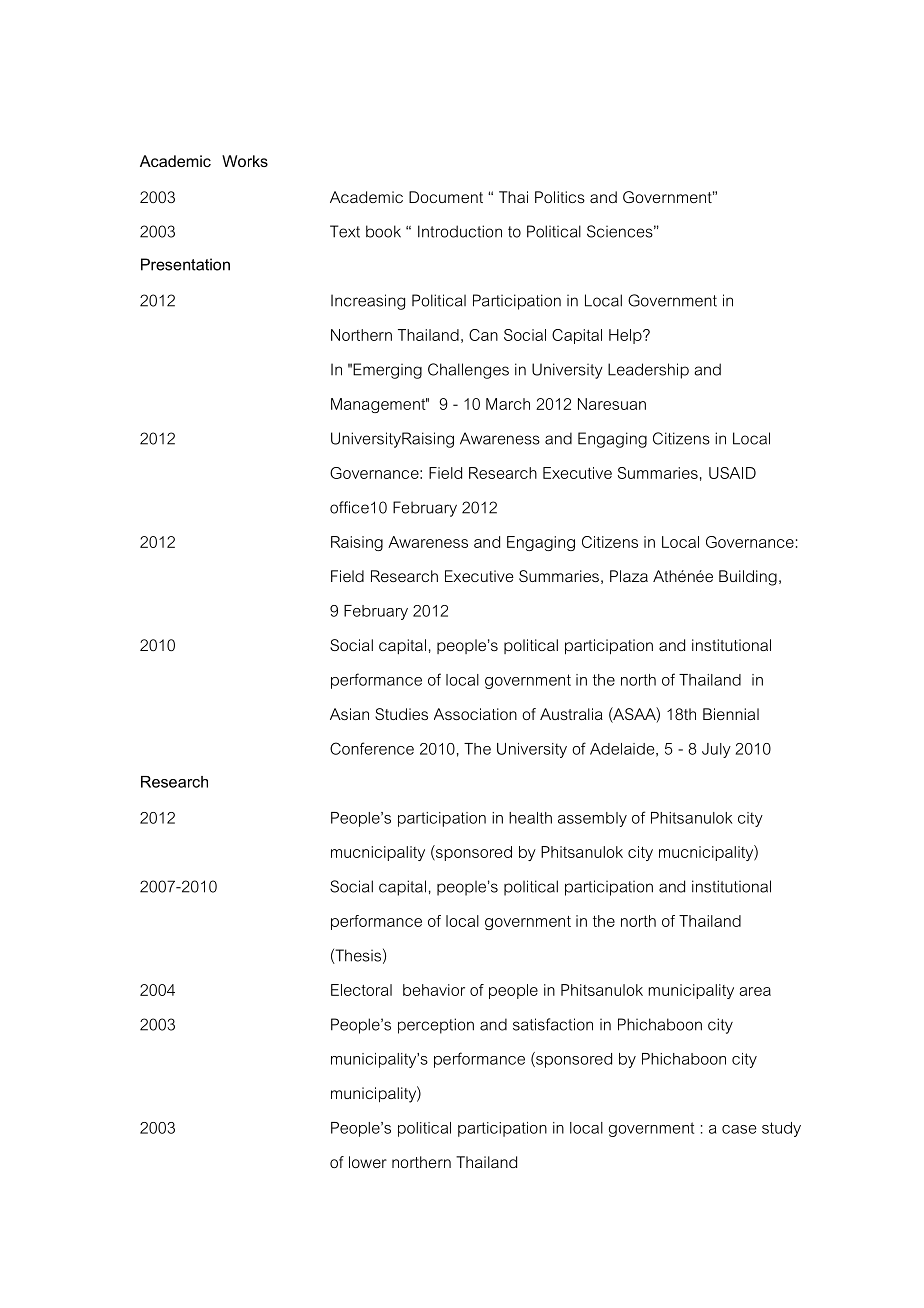 The height and width of the screenshot is (1308, 924). I want to click on Management, so click(379, 405).
